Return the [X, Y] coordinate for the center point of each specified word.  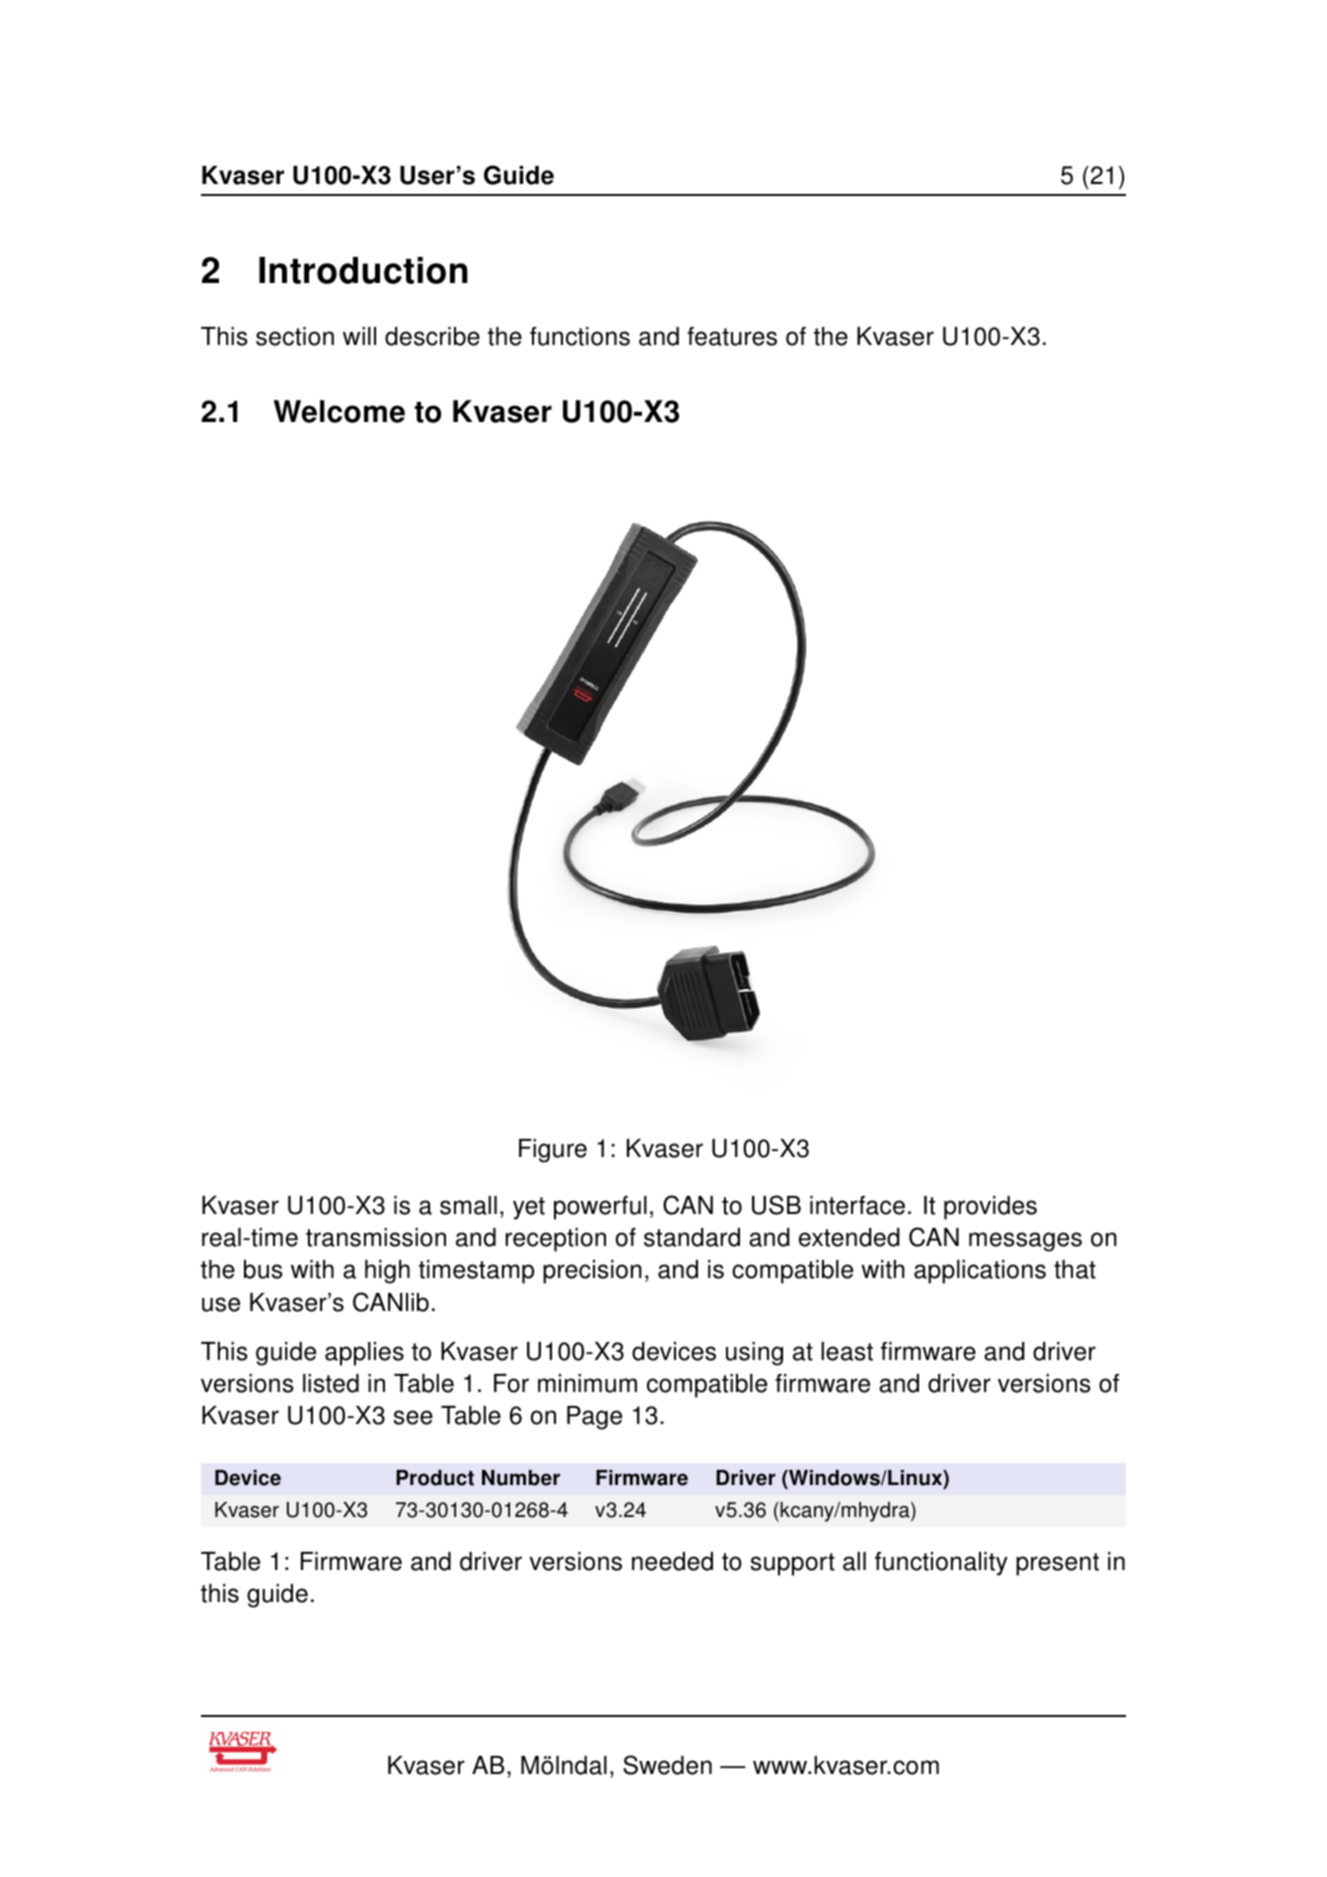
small [468, 1205]
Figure [553, 1151]
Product [435, 1478]
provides [990, 1208]
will [359, 336]
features [732, 336]
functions [580, 336]
